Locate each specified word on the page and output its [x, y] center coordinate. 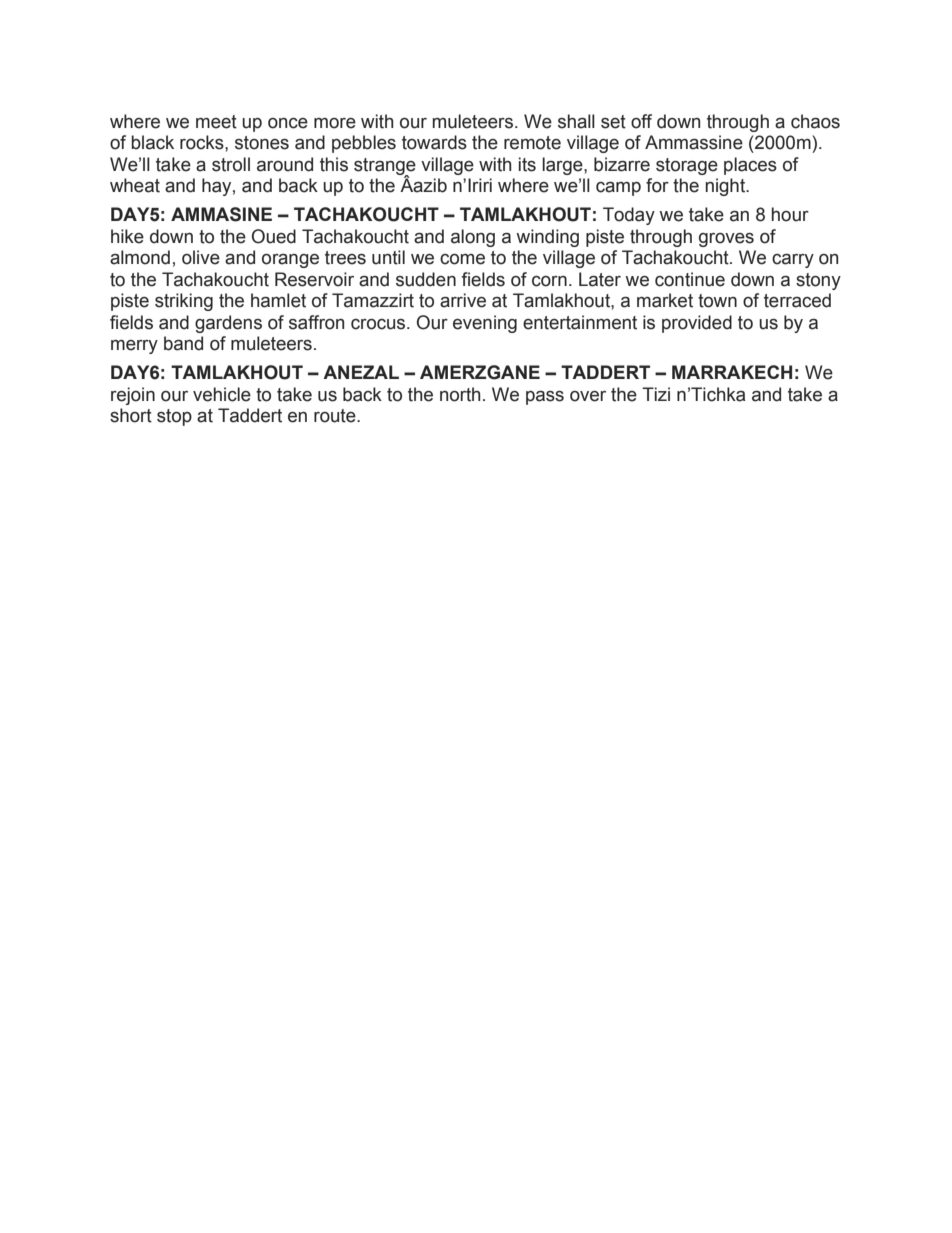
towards [434, 142]
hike [127, 236]
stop [174, 417]
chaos [815, 121]
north [460, 394]
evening [485, 324]
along [473, 238]
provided [697, 324]
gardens [228, 324]
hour [790, 214]
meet [216, 122]
